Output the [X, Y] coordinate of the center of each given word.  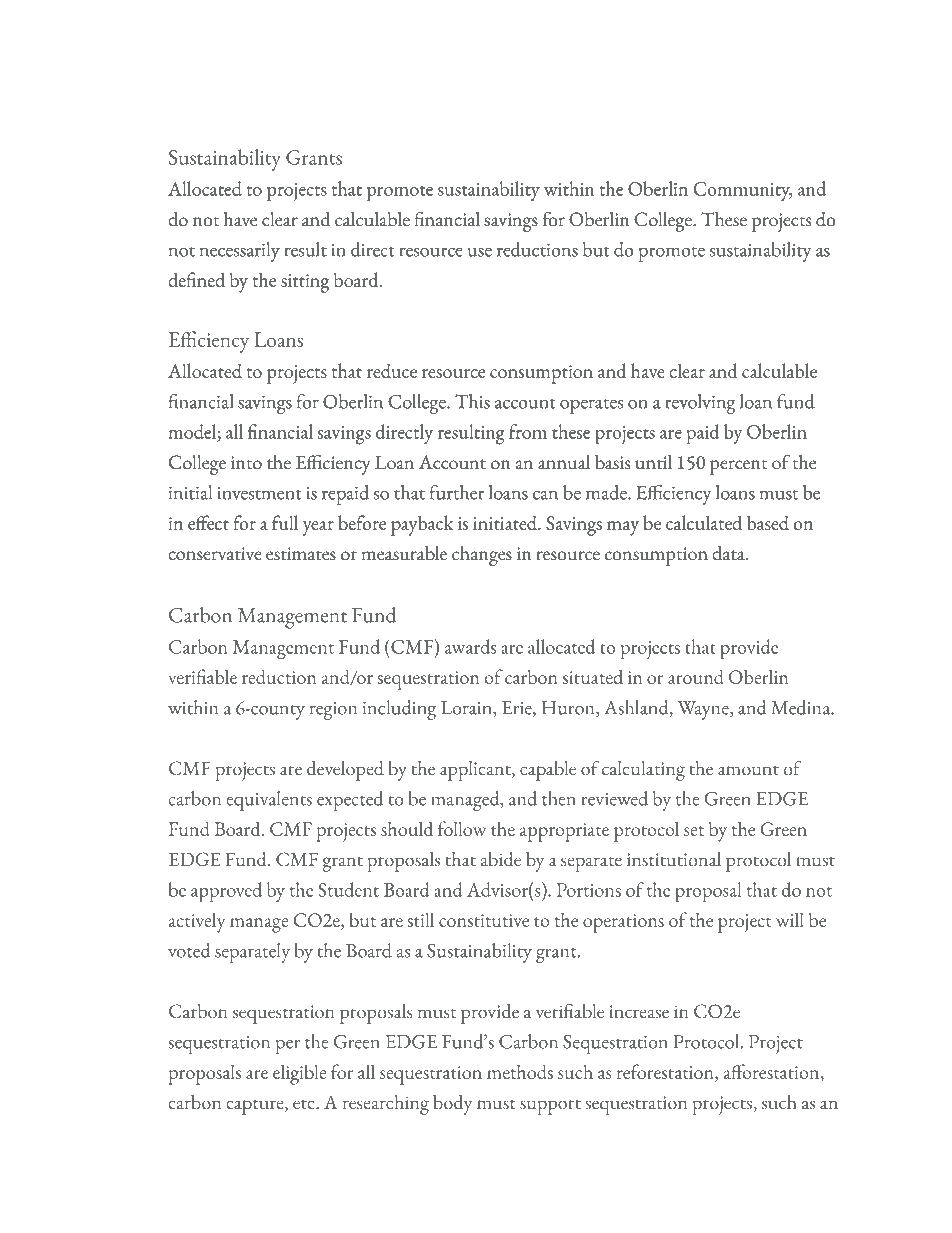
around [696, 677]
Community [742, 192]
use [479, 252]
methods [520, 1072]
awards [470, 646]
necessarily [240, 252]
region [333, 711]
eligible [299, 1074]
